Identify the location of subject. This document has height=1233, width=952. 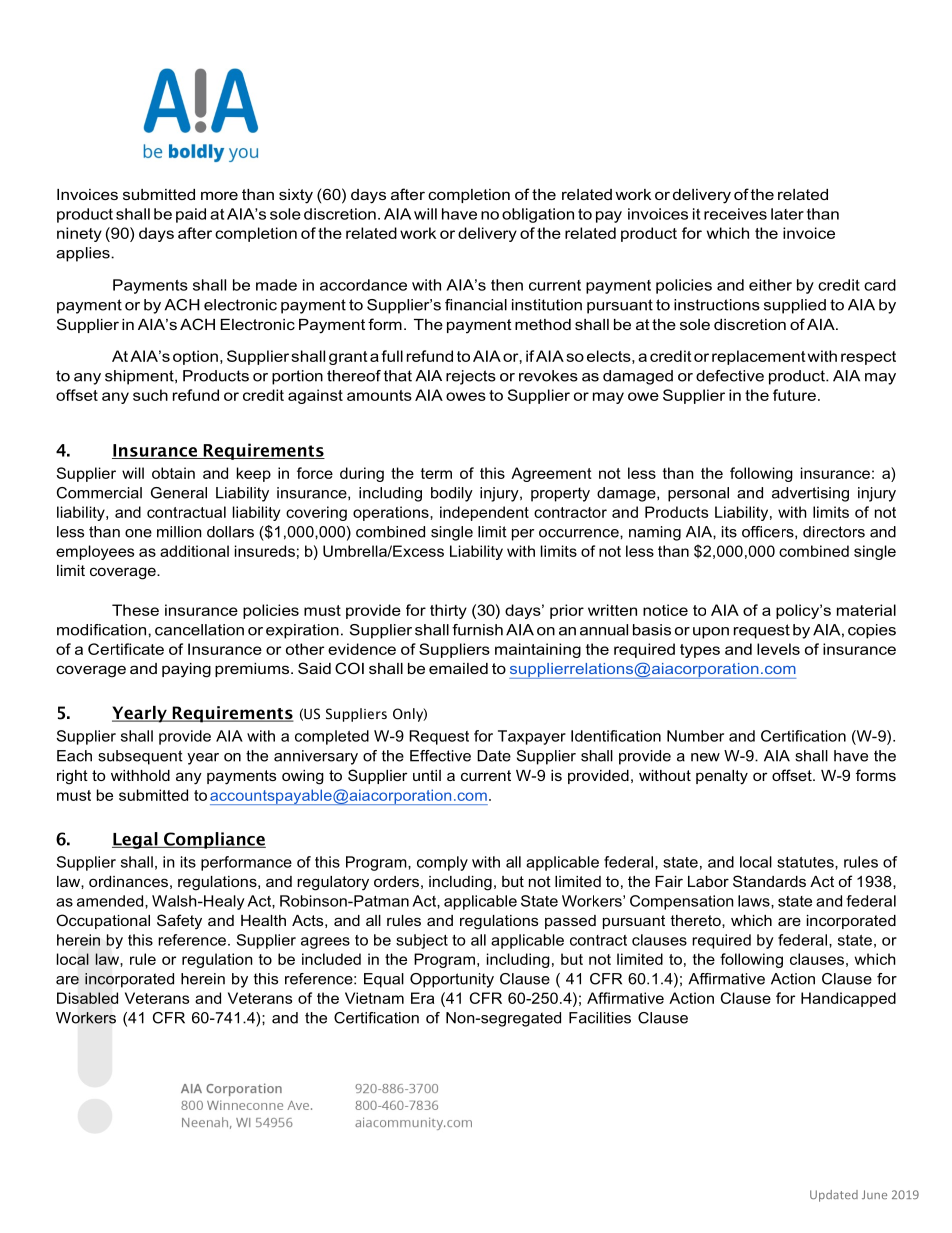
(422, 941).
